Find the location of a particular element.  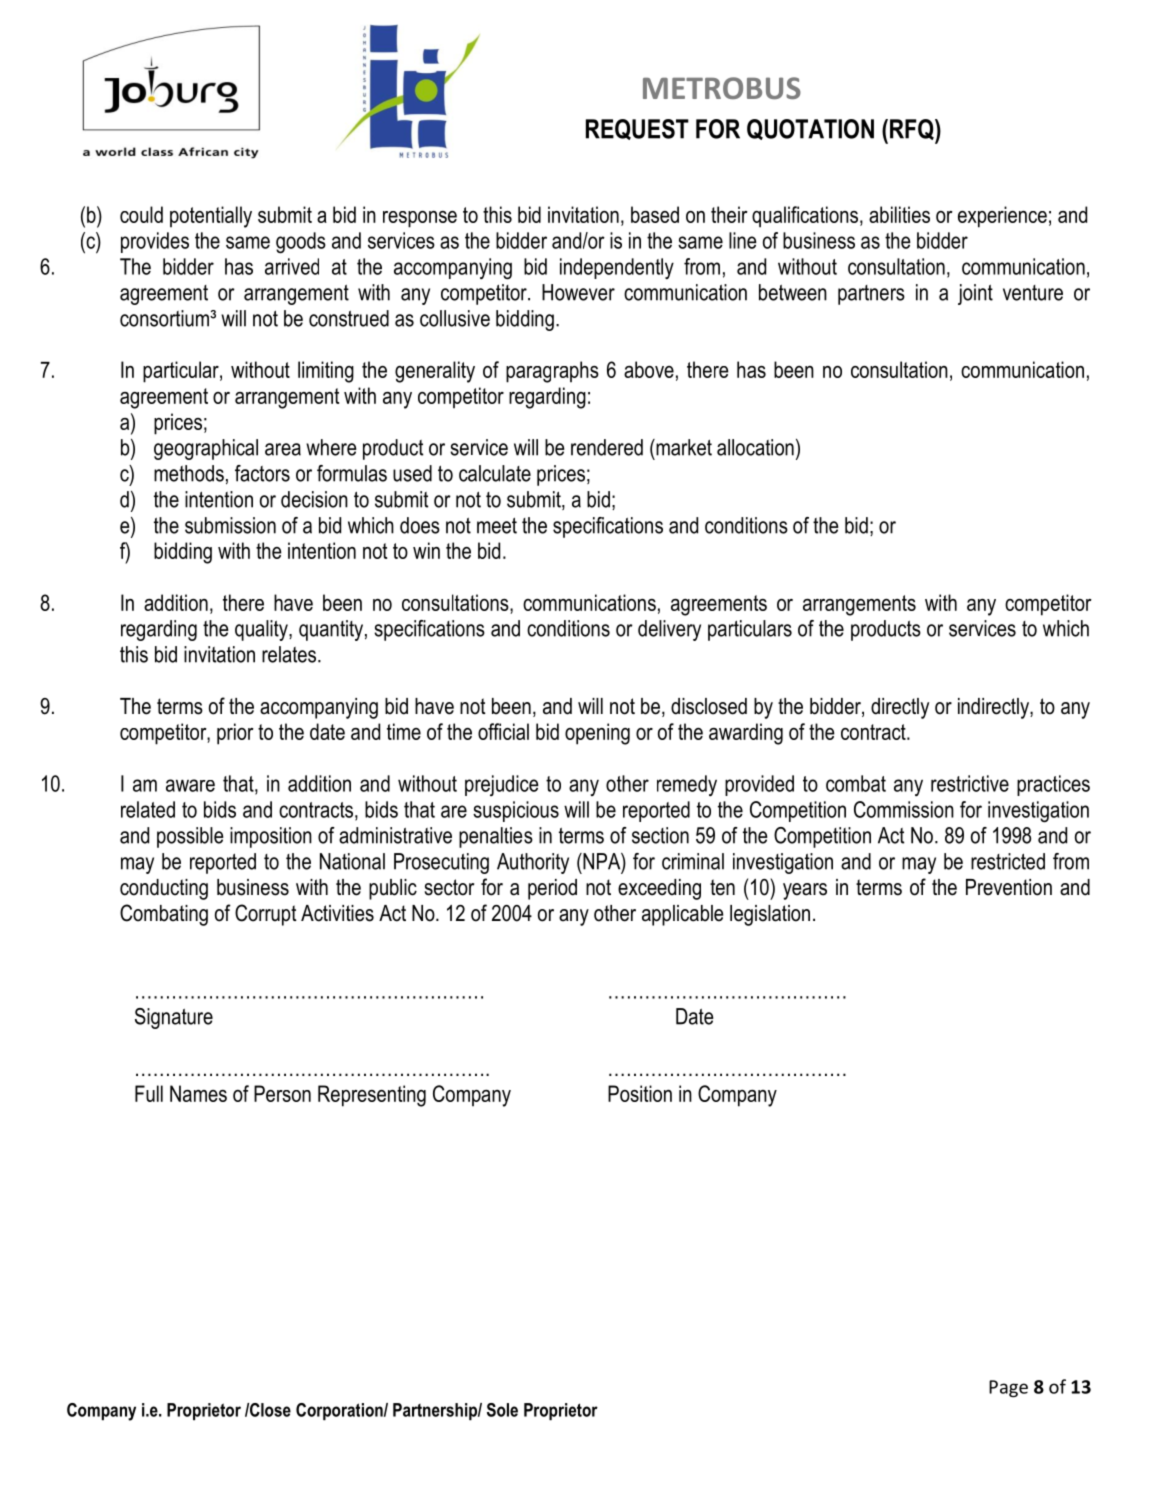

Page is located at coordinates (1008, 1388).
